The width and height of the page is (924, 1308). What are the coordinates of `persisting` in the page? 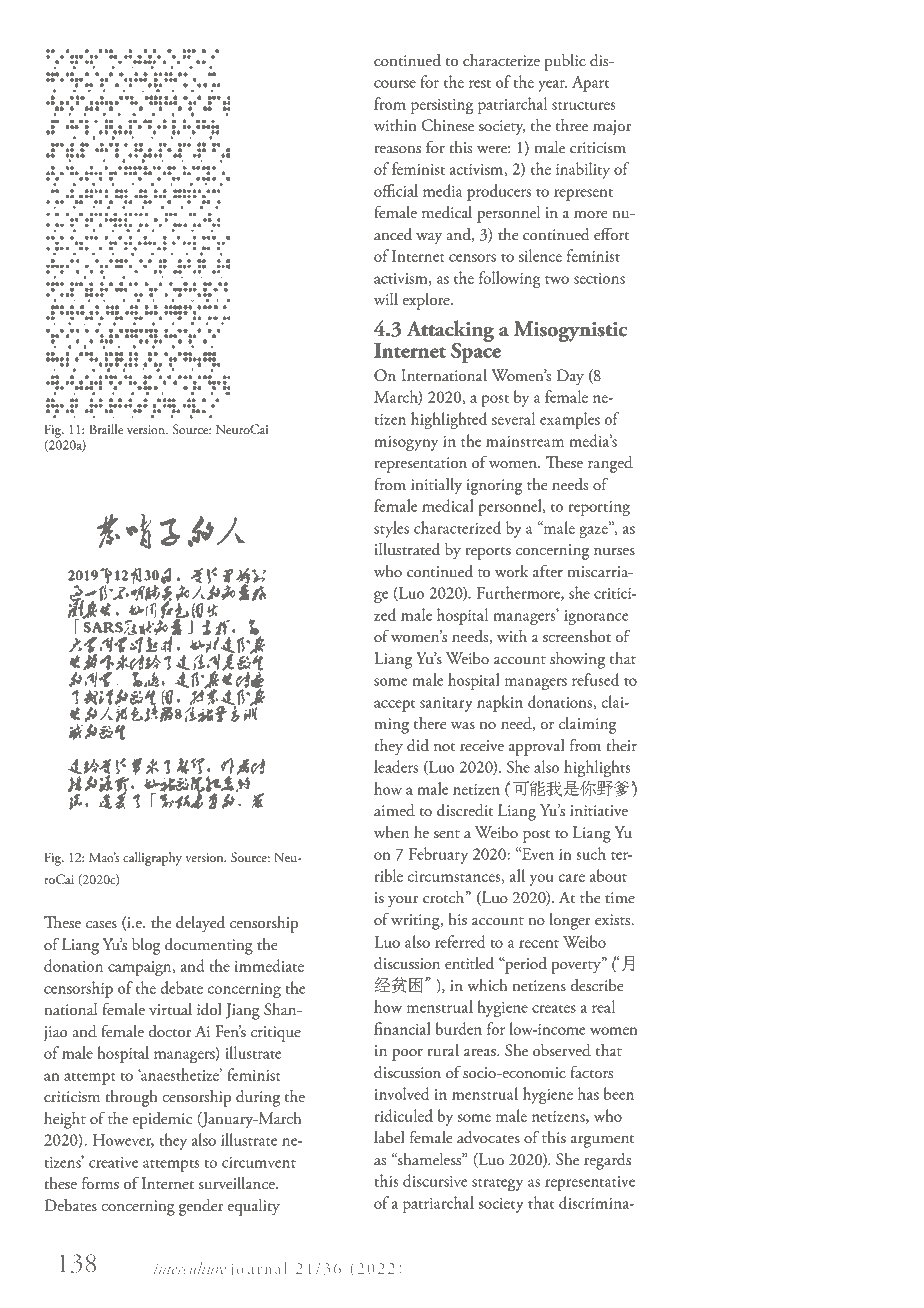 It's located at (442, 106).
